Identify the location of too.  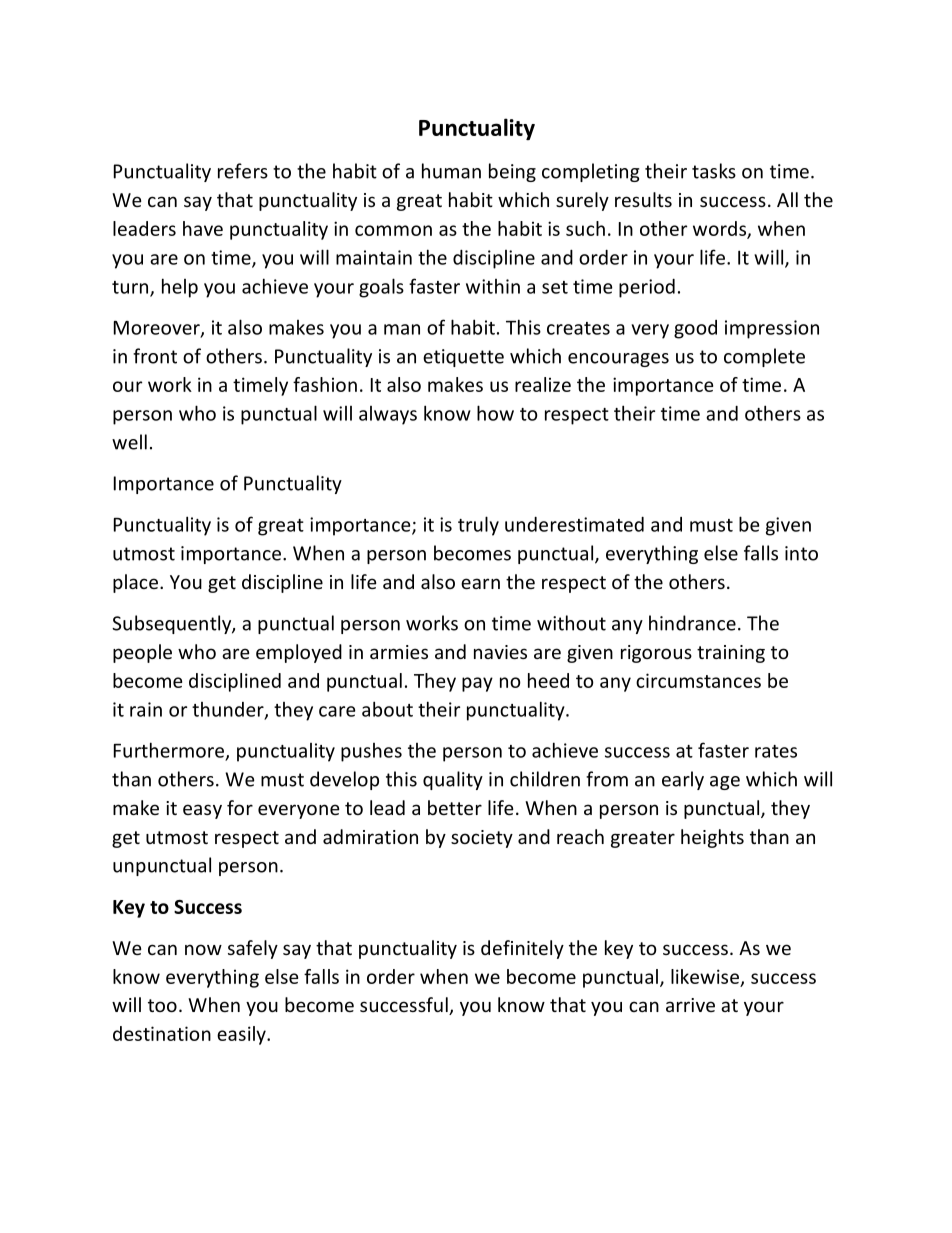
(162, 1005).
